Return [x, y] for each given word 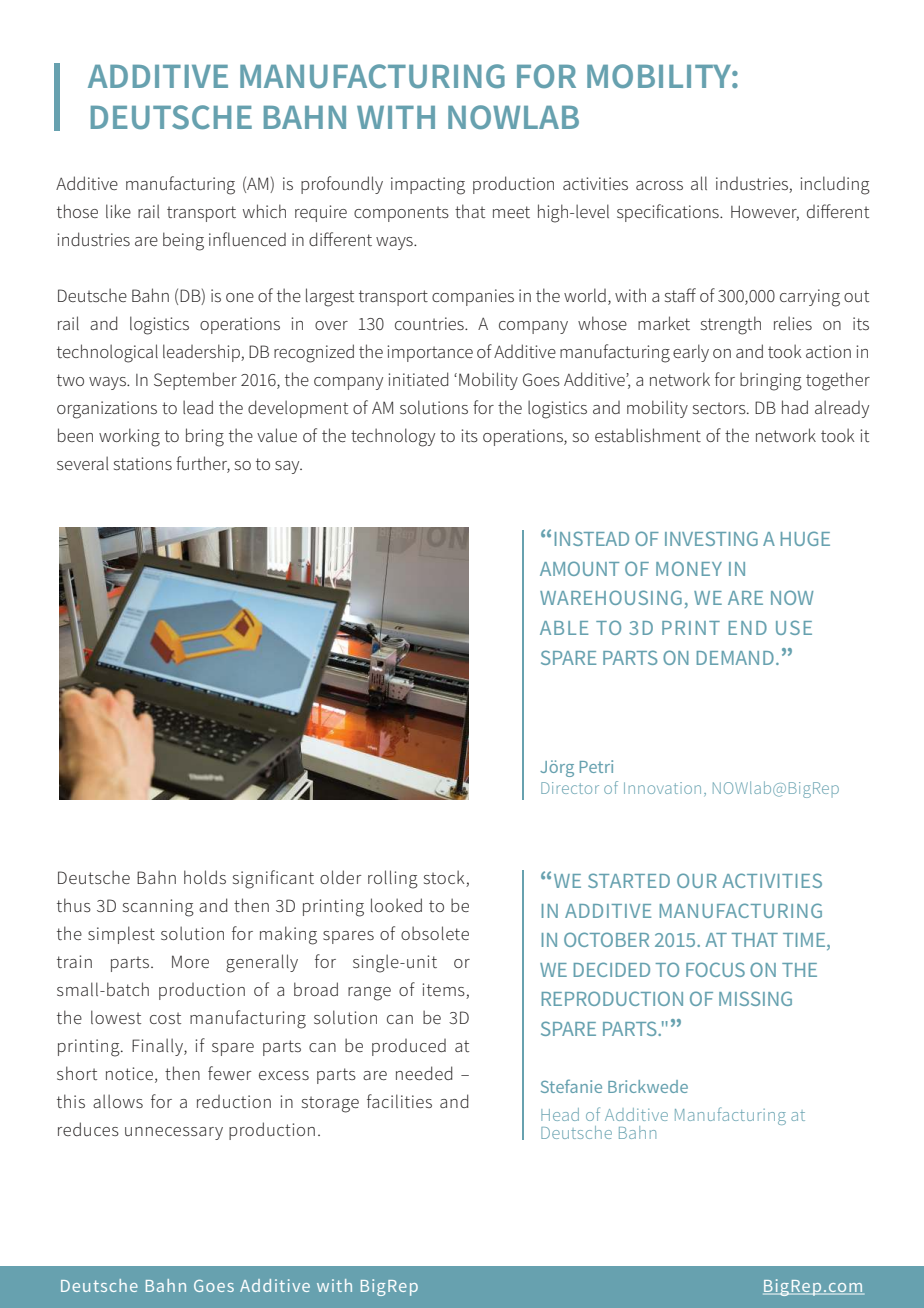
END [748, 628]
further [203, 464]
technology [393, 437]
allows [118, 1101]
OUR [697, 880]
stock [445, 878]
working [129, 437]
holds [205, 877]
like [118, 211]
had [795, 407]
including [835, 185]
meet [511, 212]
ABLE [564, 628]
